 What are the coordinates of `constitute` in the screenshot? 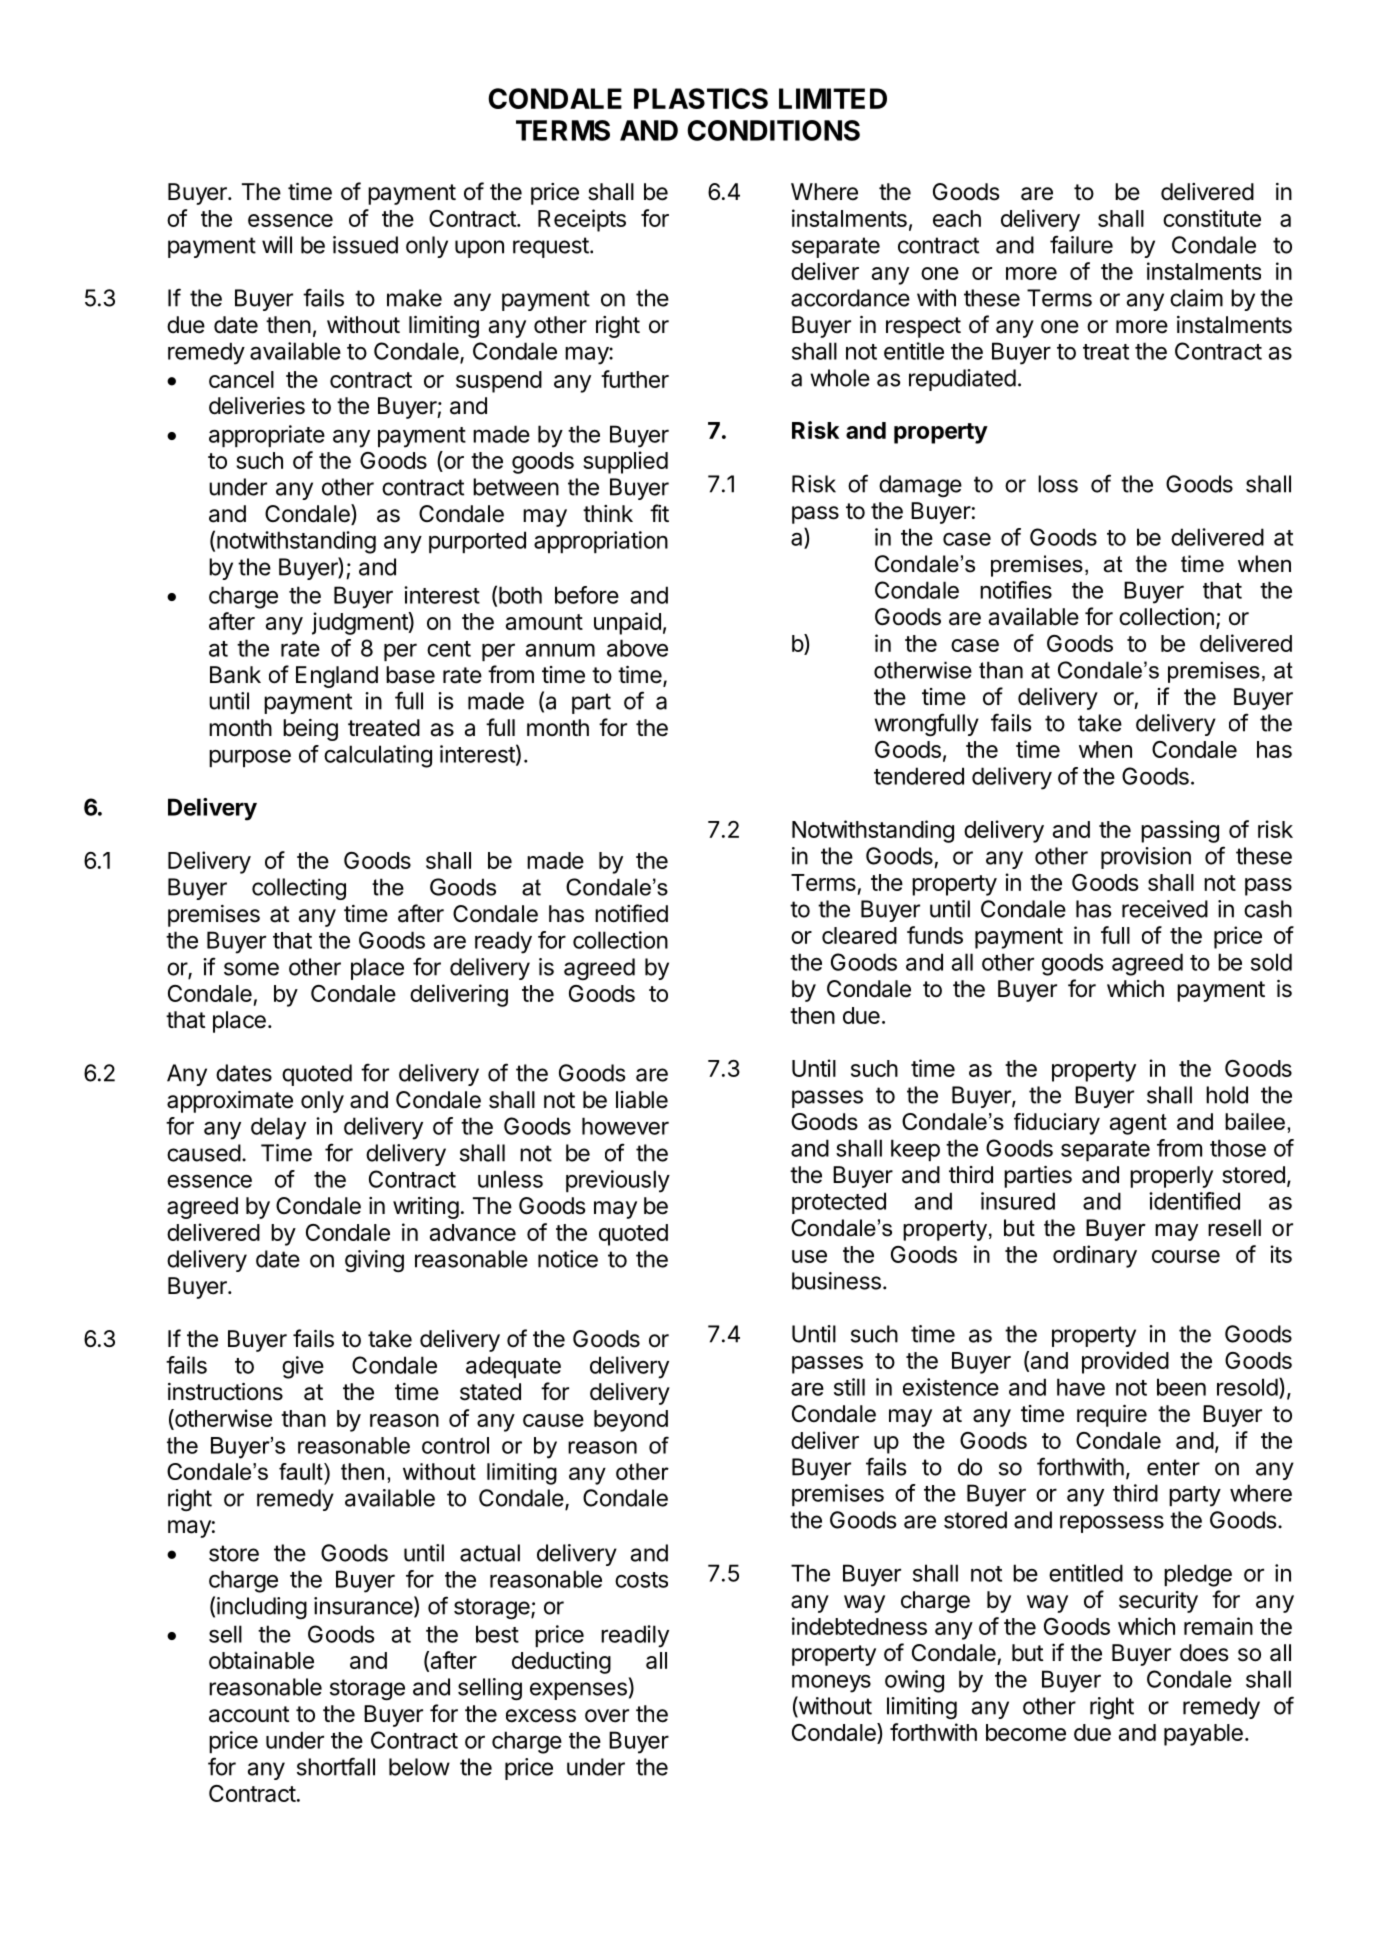 It's located at (1212, 218).
